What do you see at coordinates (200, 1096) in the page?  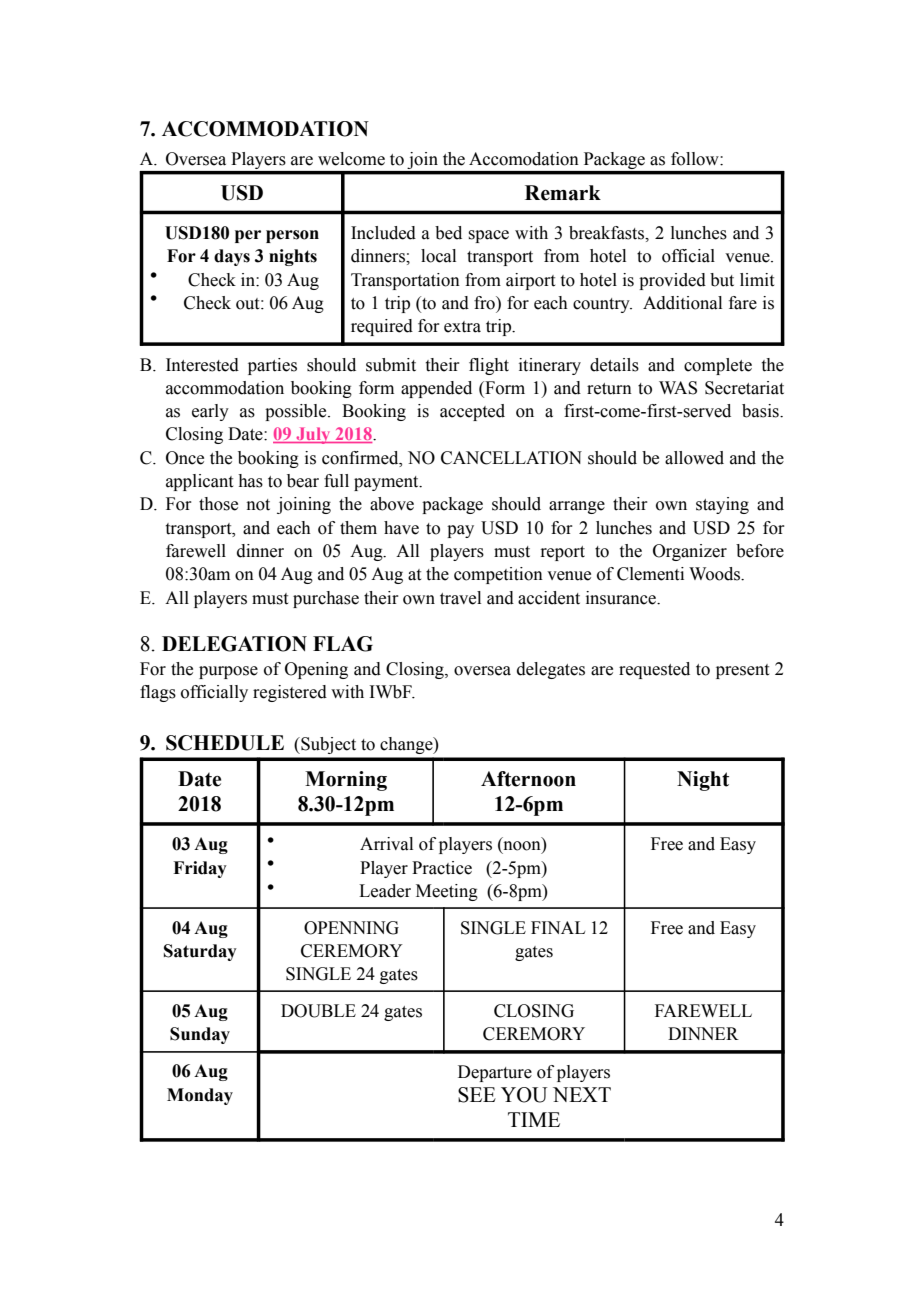 I see `Monday` at bounding box center [200, 1096].
